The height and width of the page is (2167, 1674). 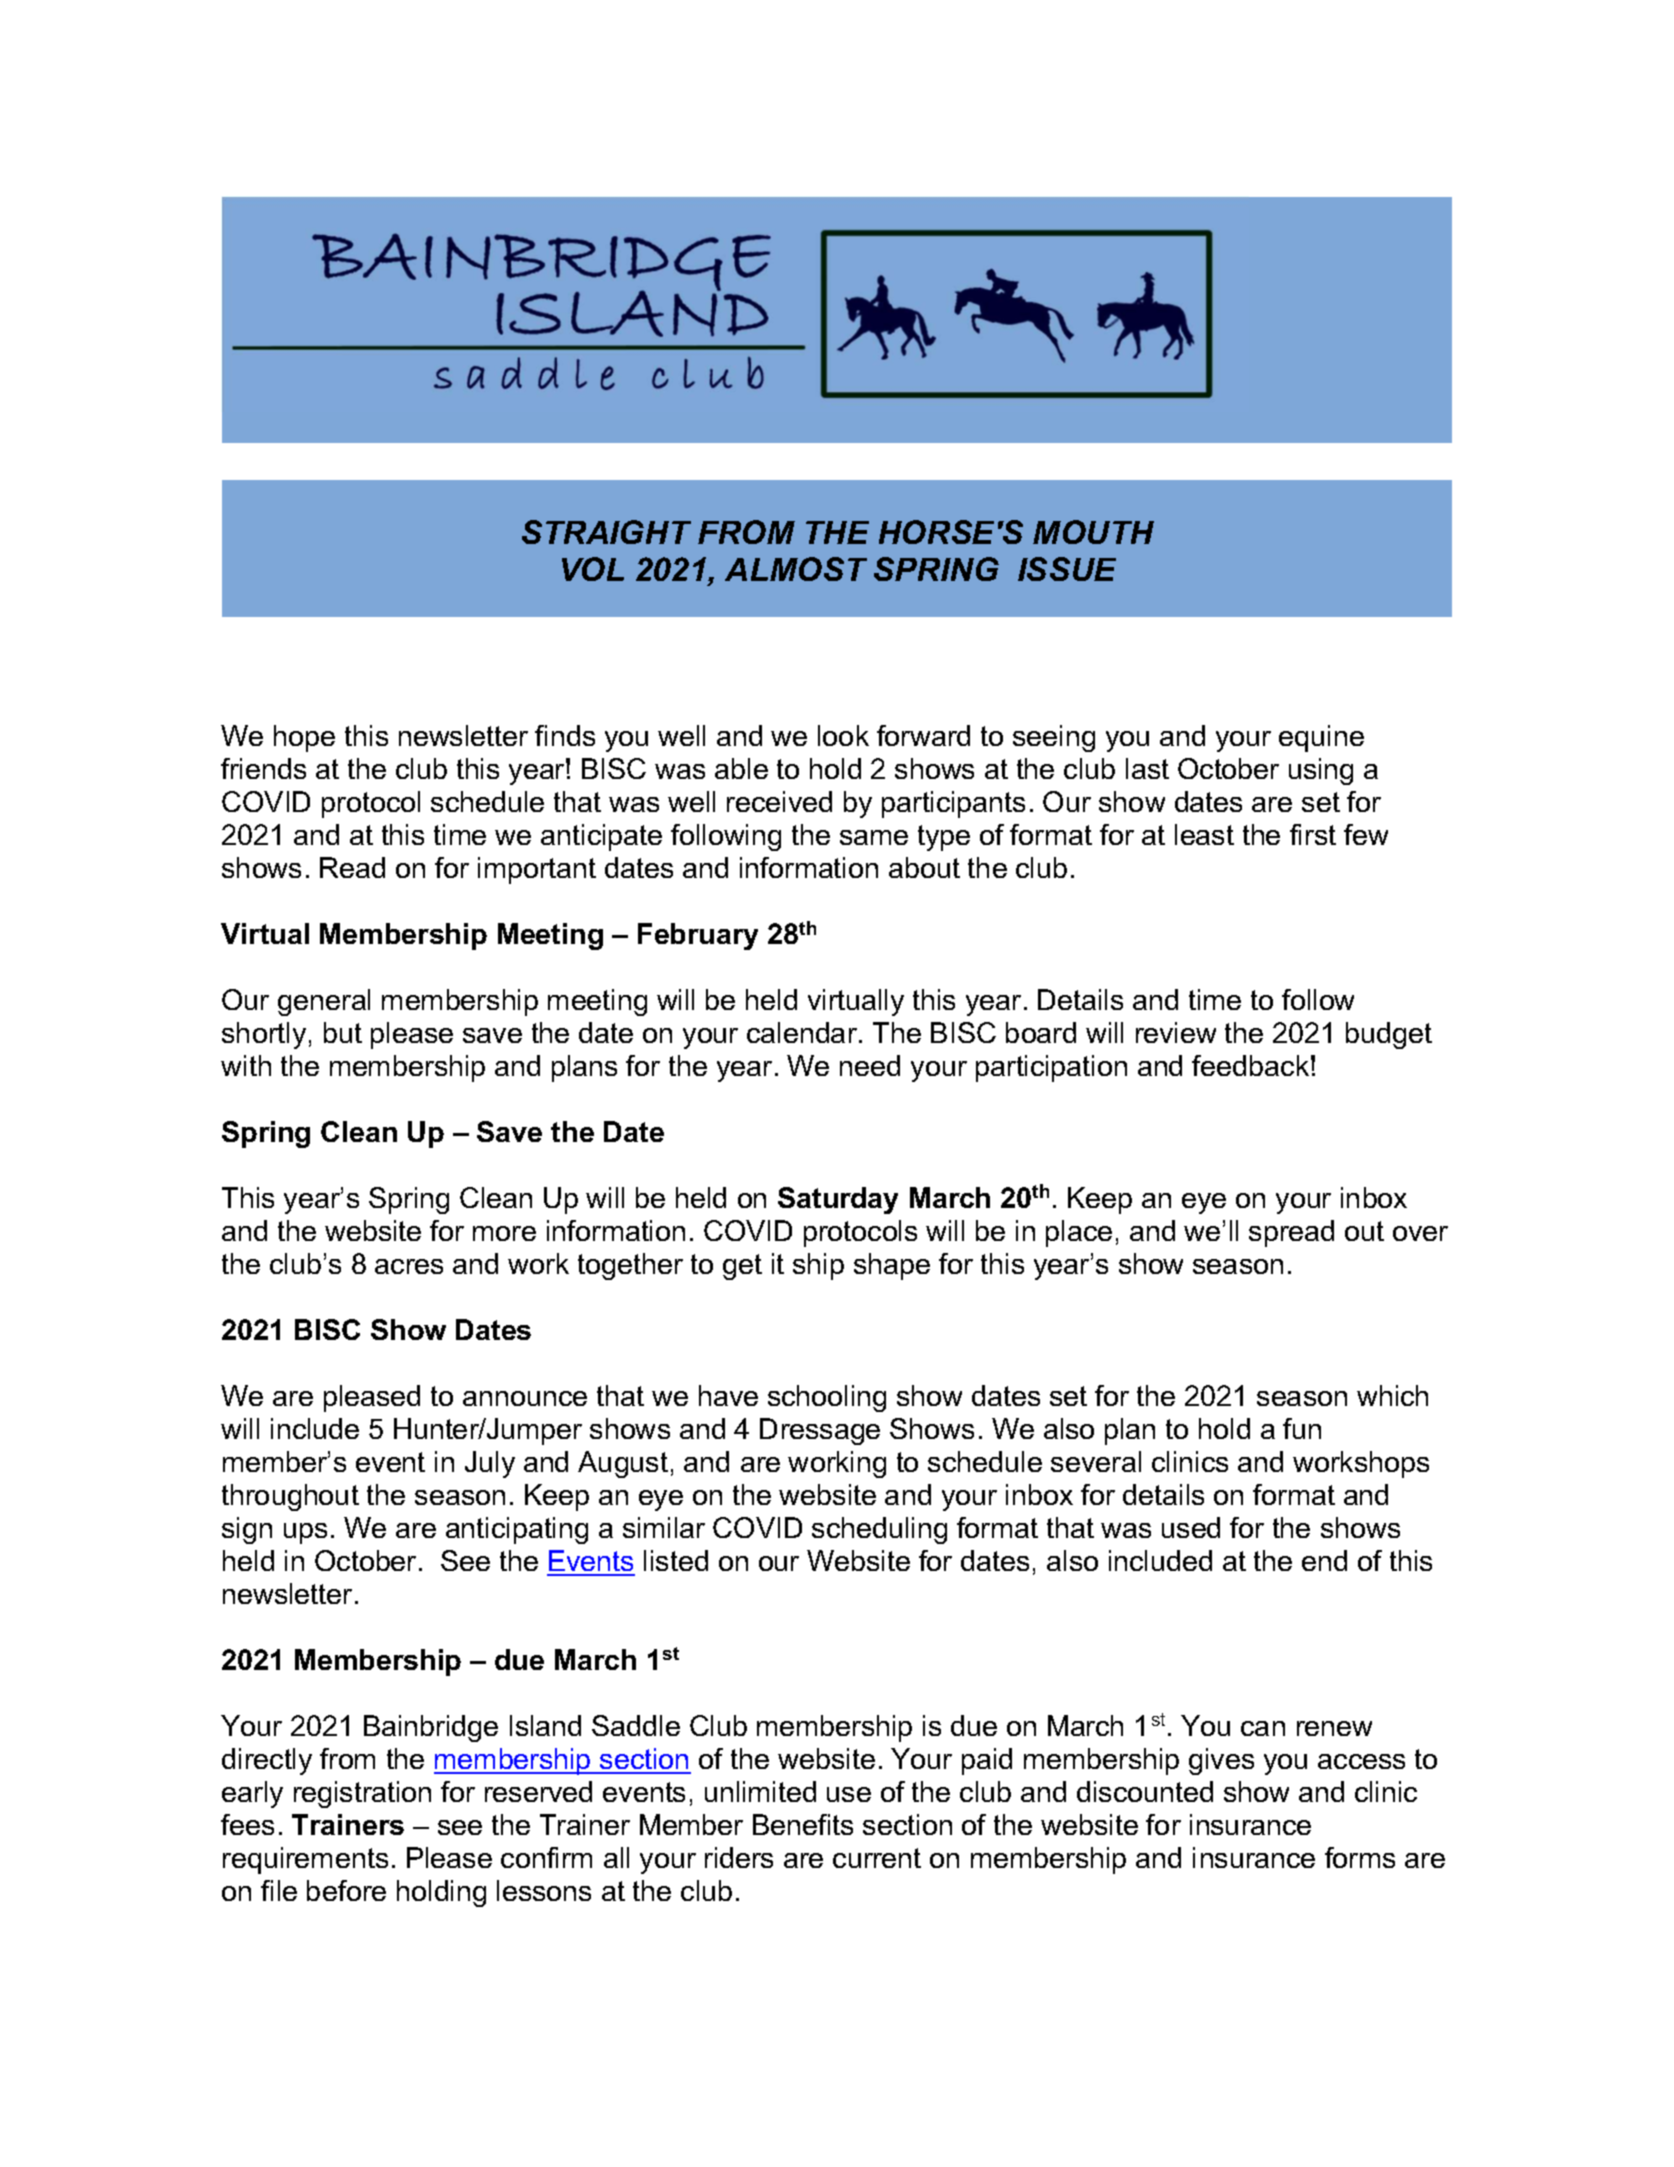 I want to click on Saturday, so click(x=838, y=1200).
